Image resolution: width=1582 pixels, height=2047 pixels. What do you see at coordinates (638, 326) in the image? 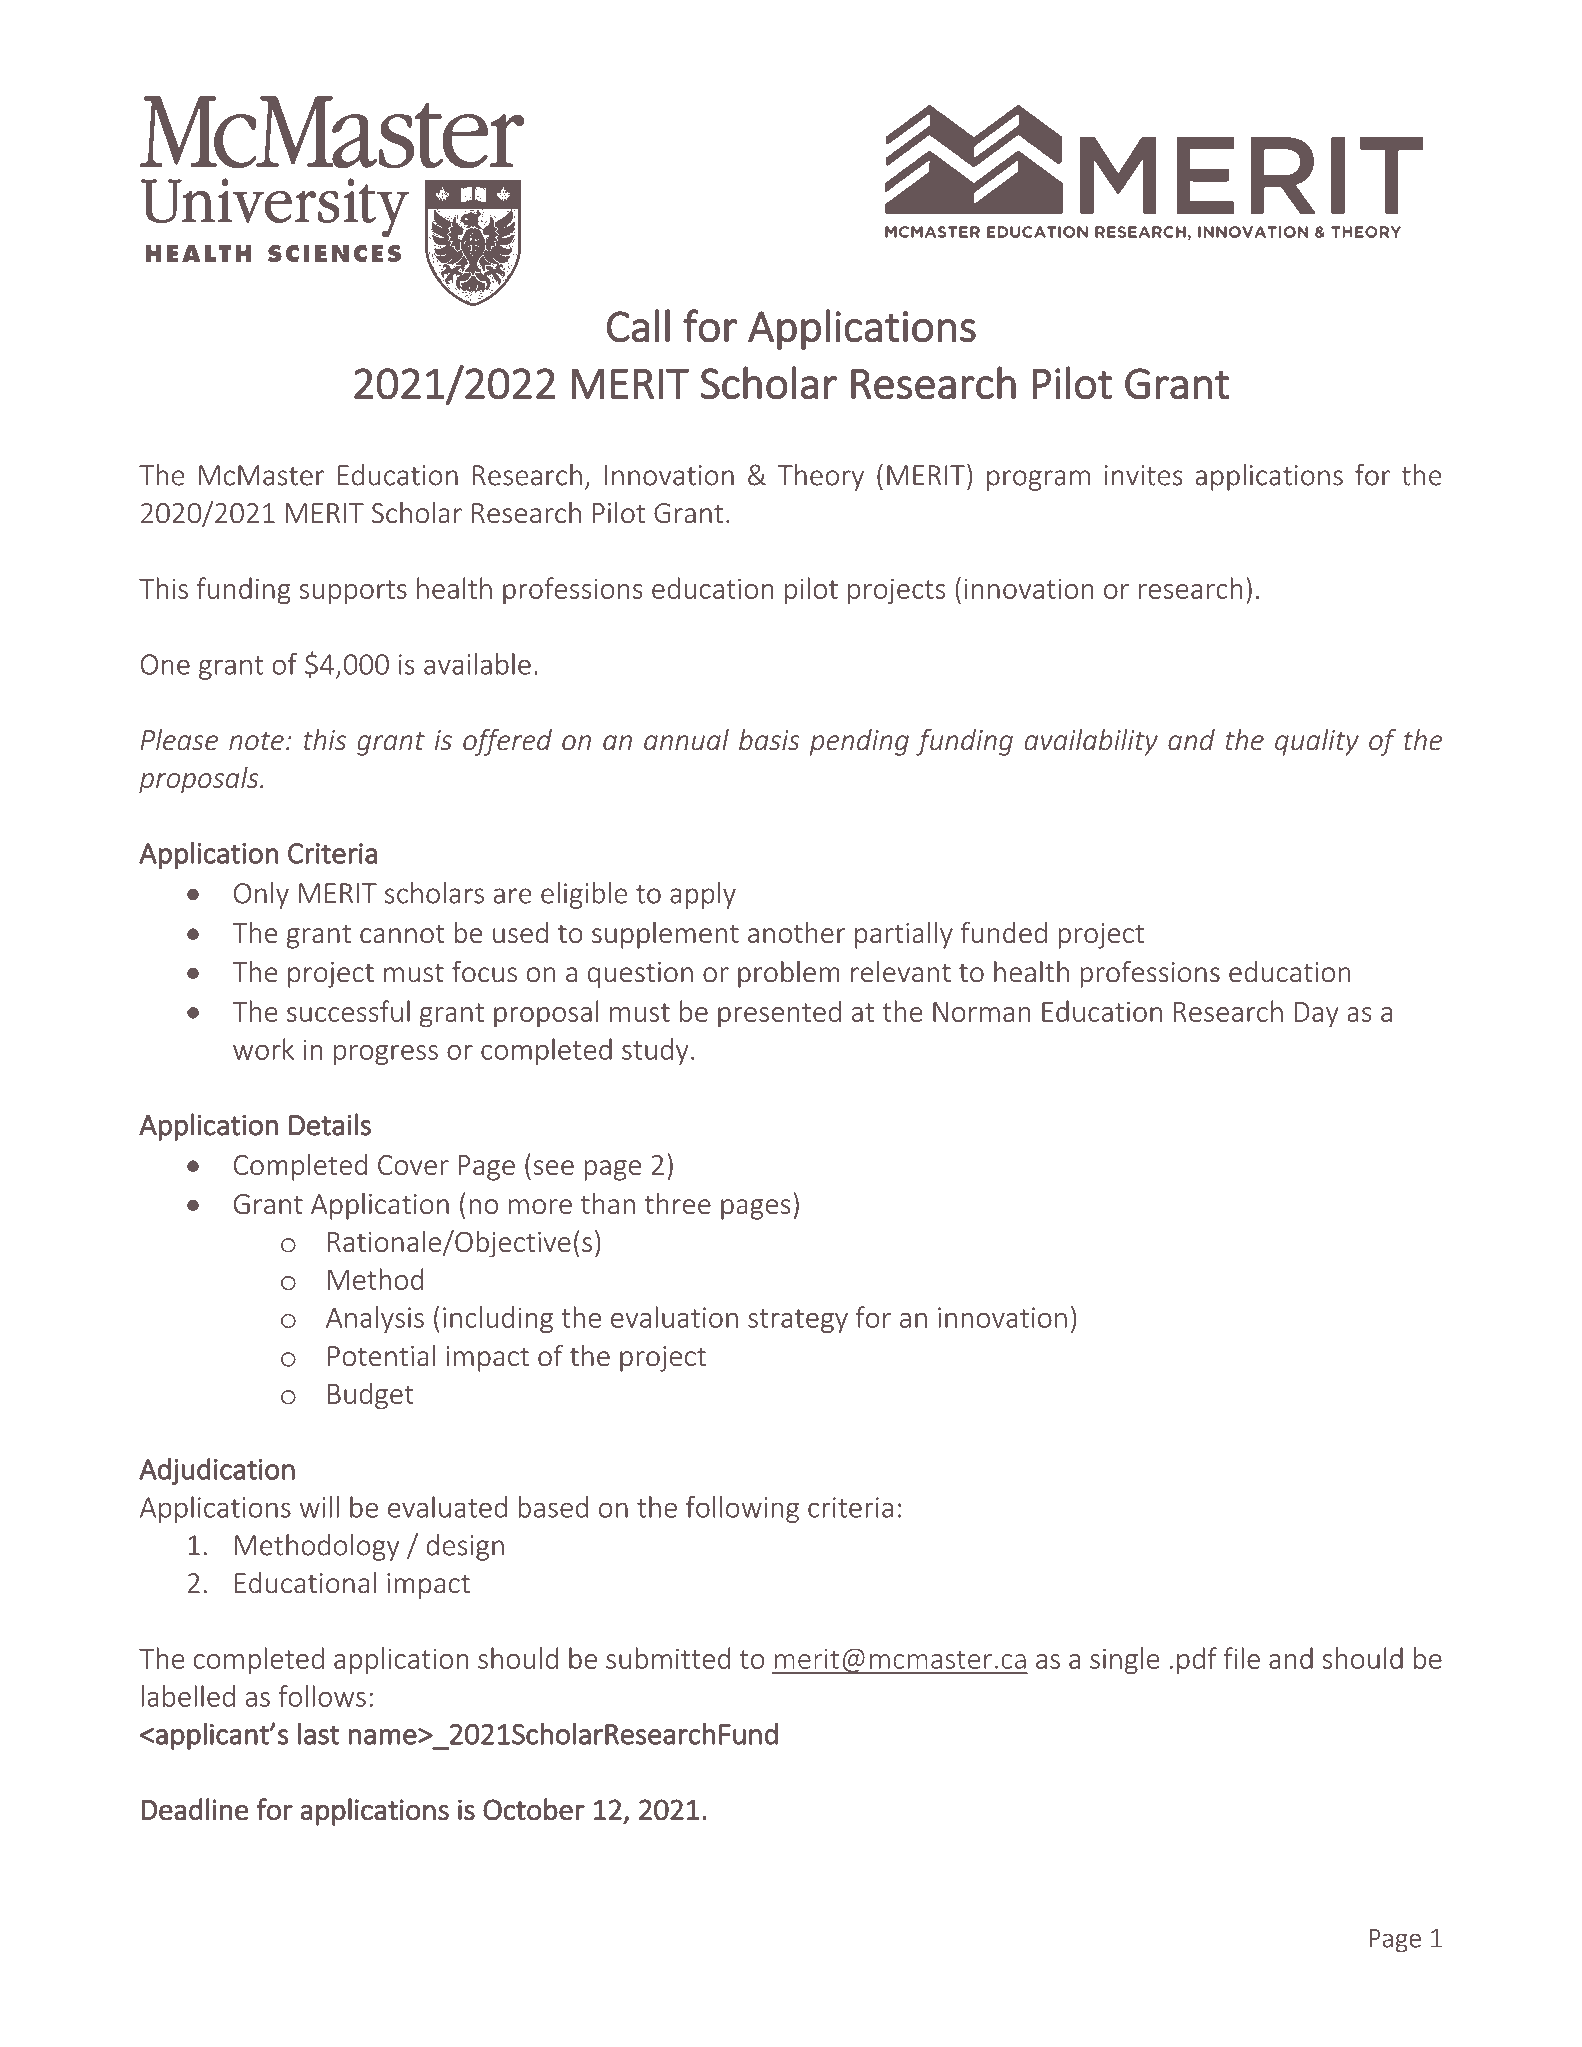
I see `Call` at bounding box center [638, 326].
